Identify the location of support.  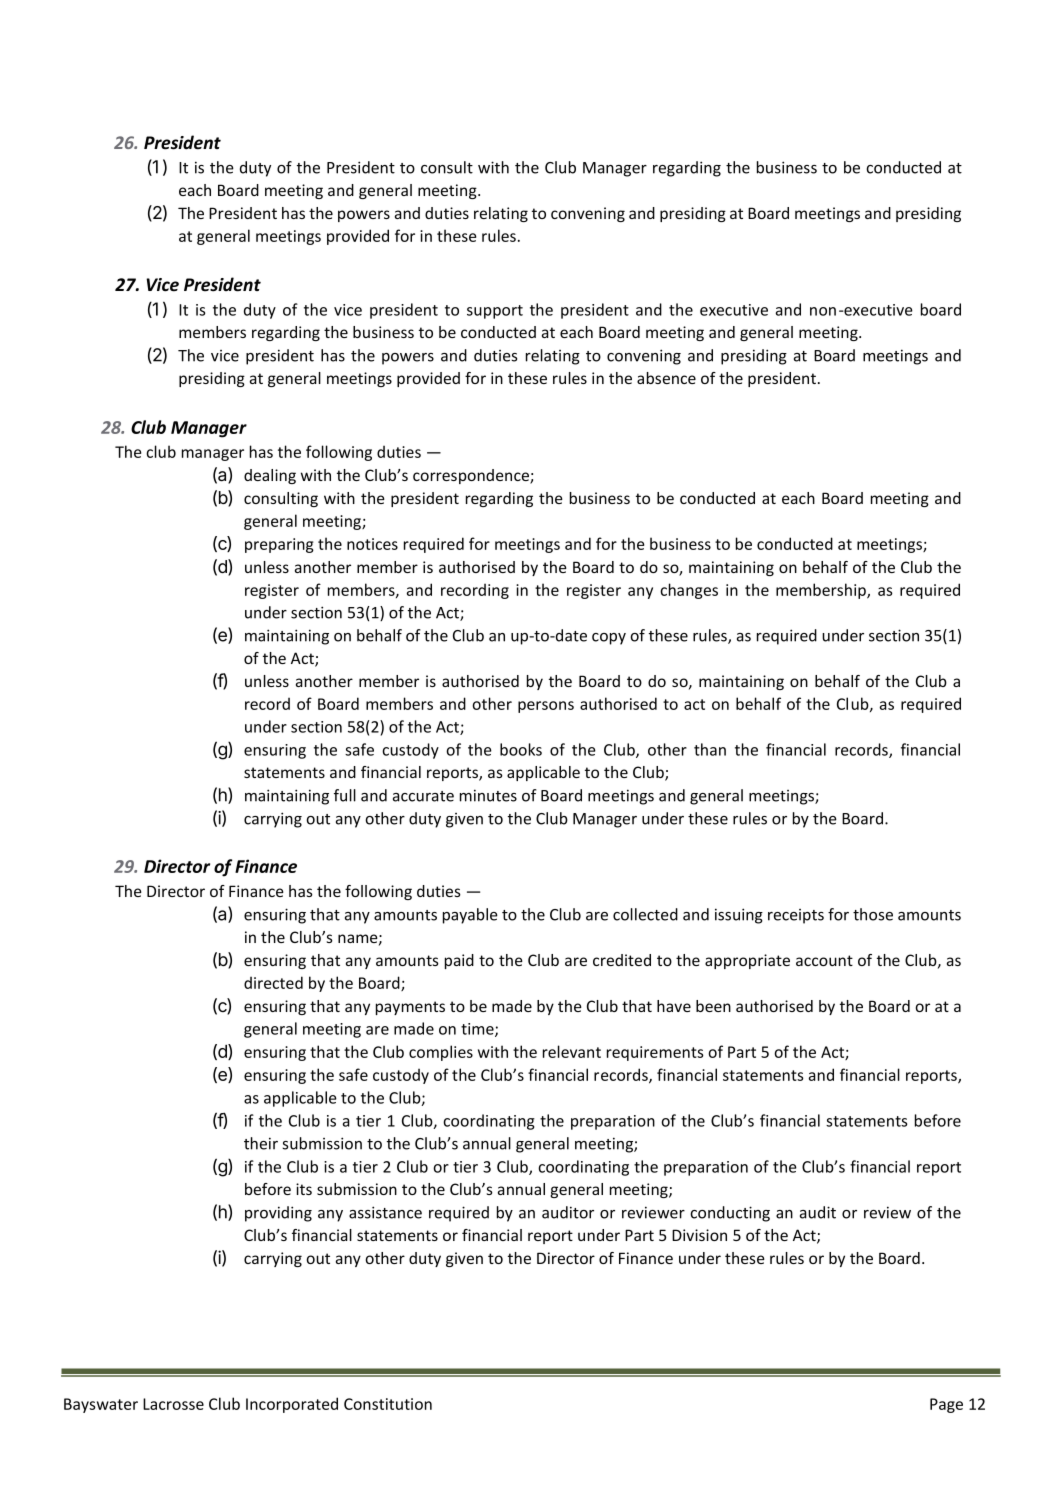
(495, 312).
